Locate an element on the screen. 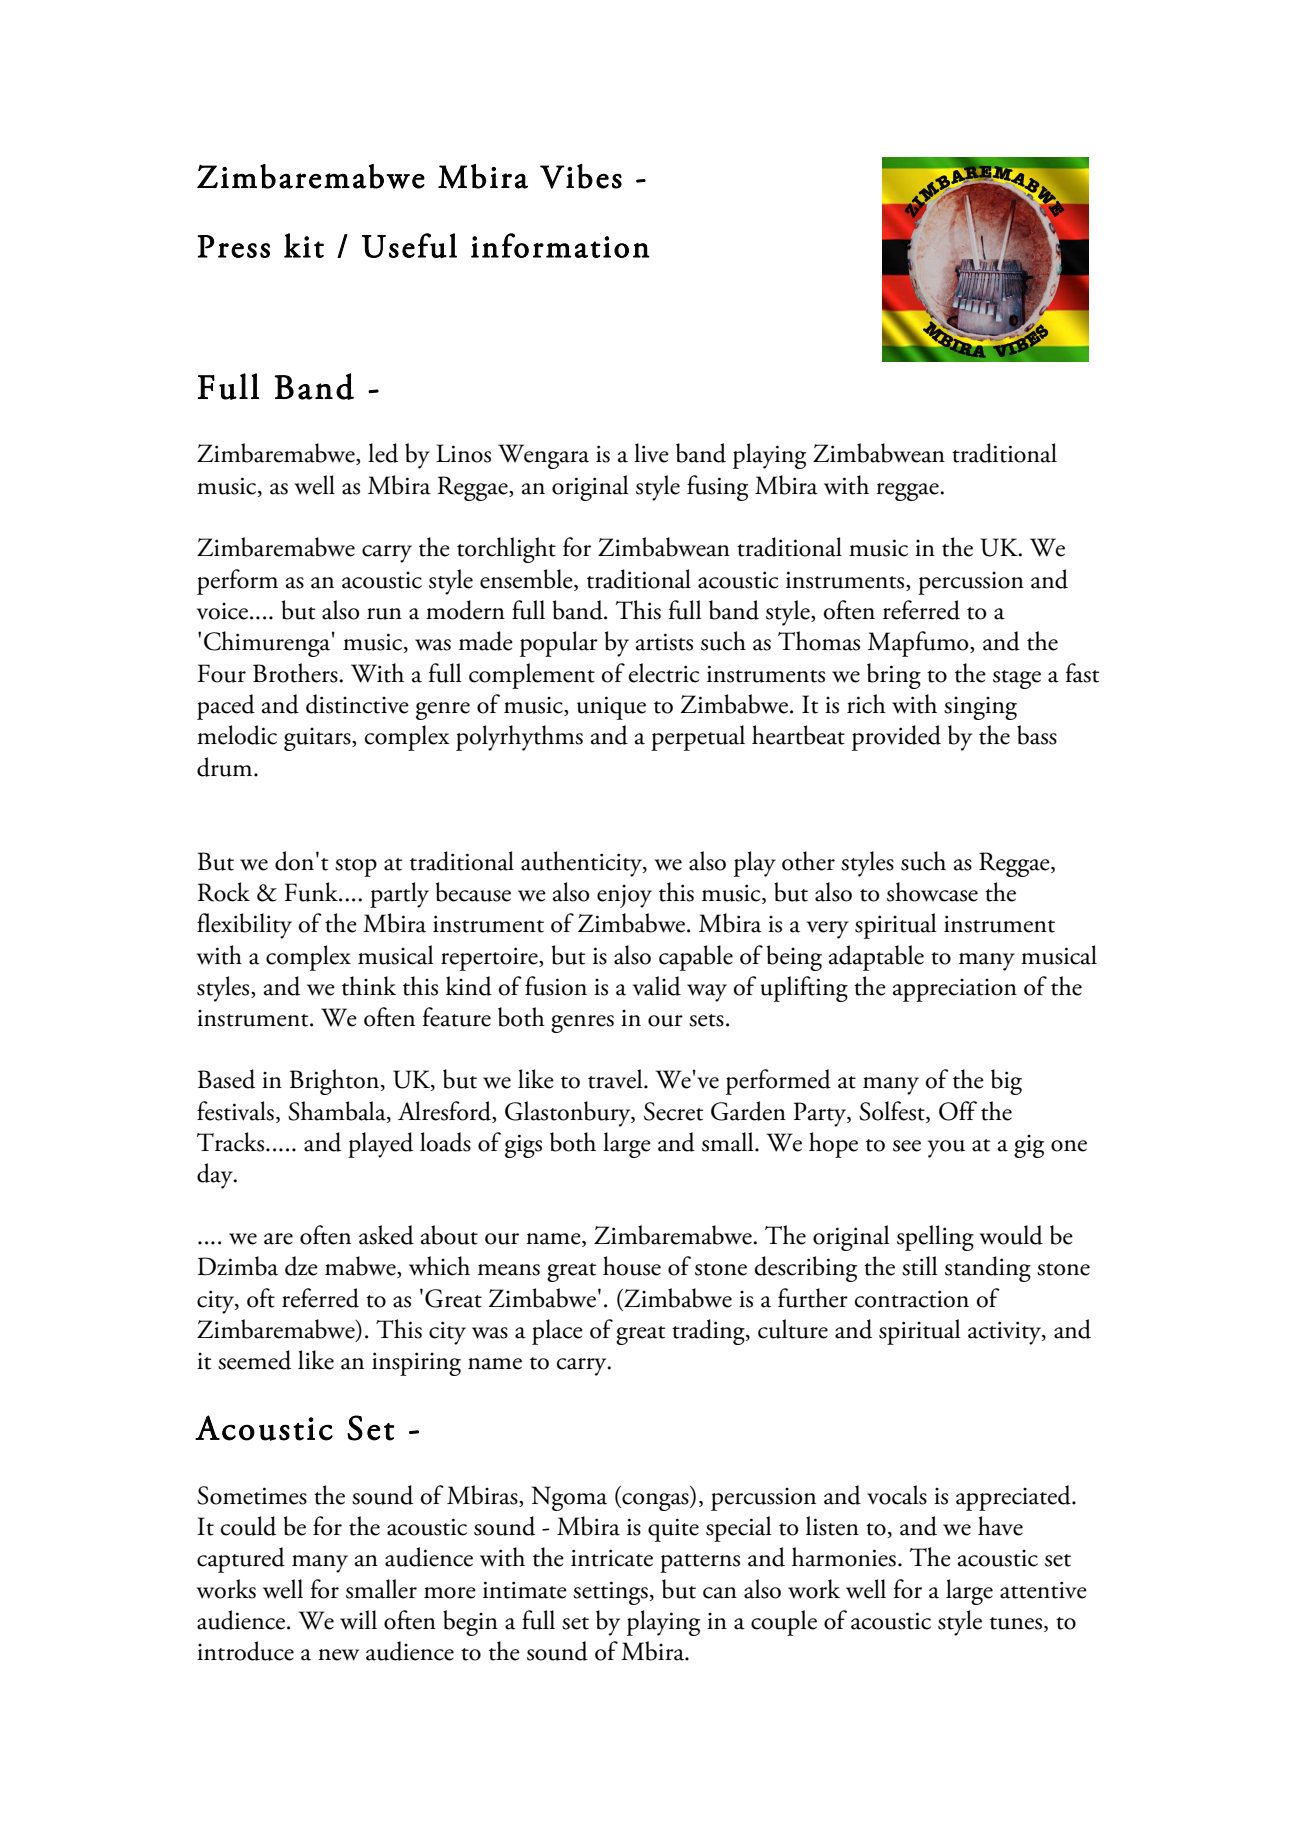 The width and height of the screenshot is (1295, 1832). showcase is located at coordinates (932, 892).
